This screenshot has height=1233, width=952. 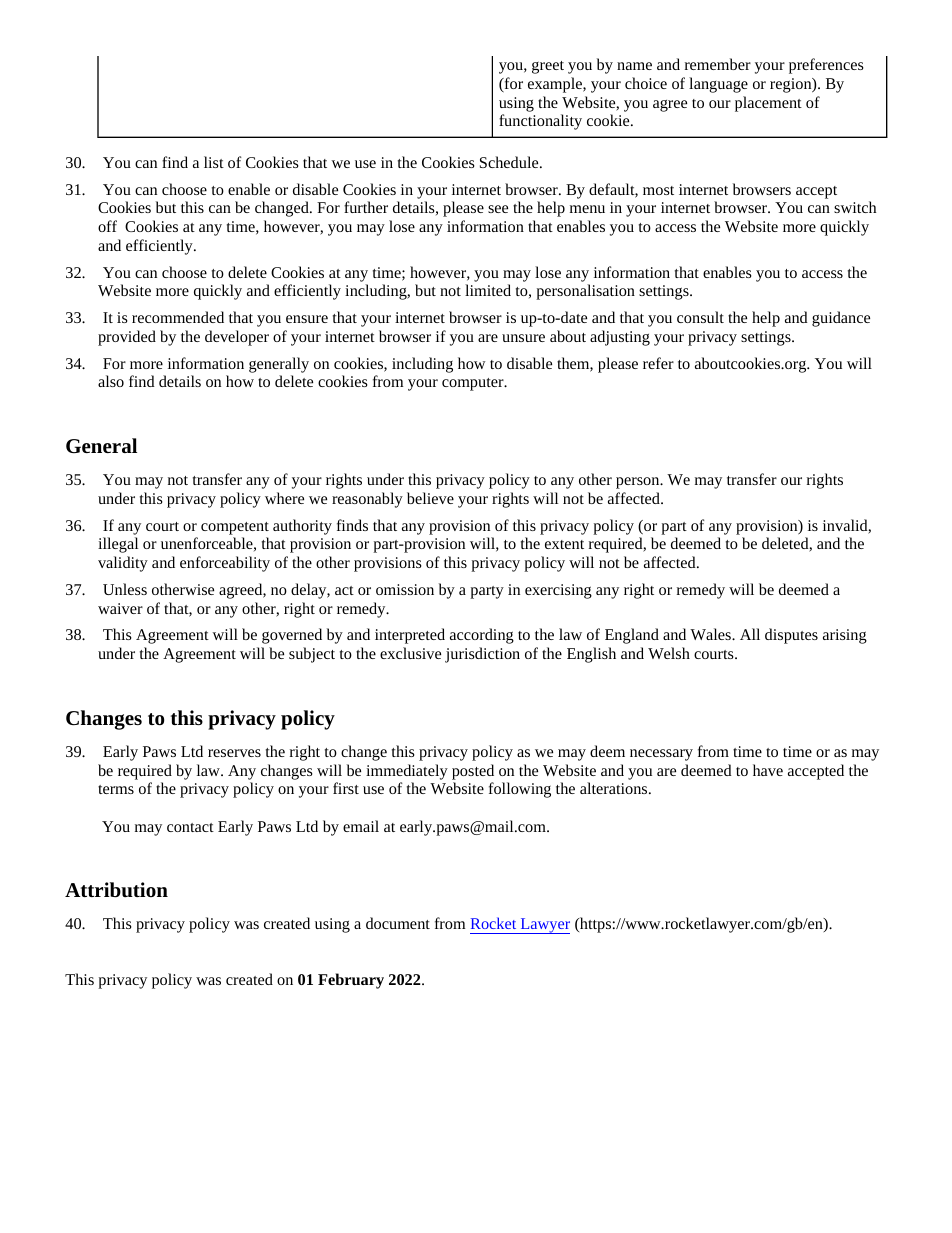 What do you see at coordinates (116, 890) in the screenshot?
I see `Attribution` at bounding box center [116, 890].
